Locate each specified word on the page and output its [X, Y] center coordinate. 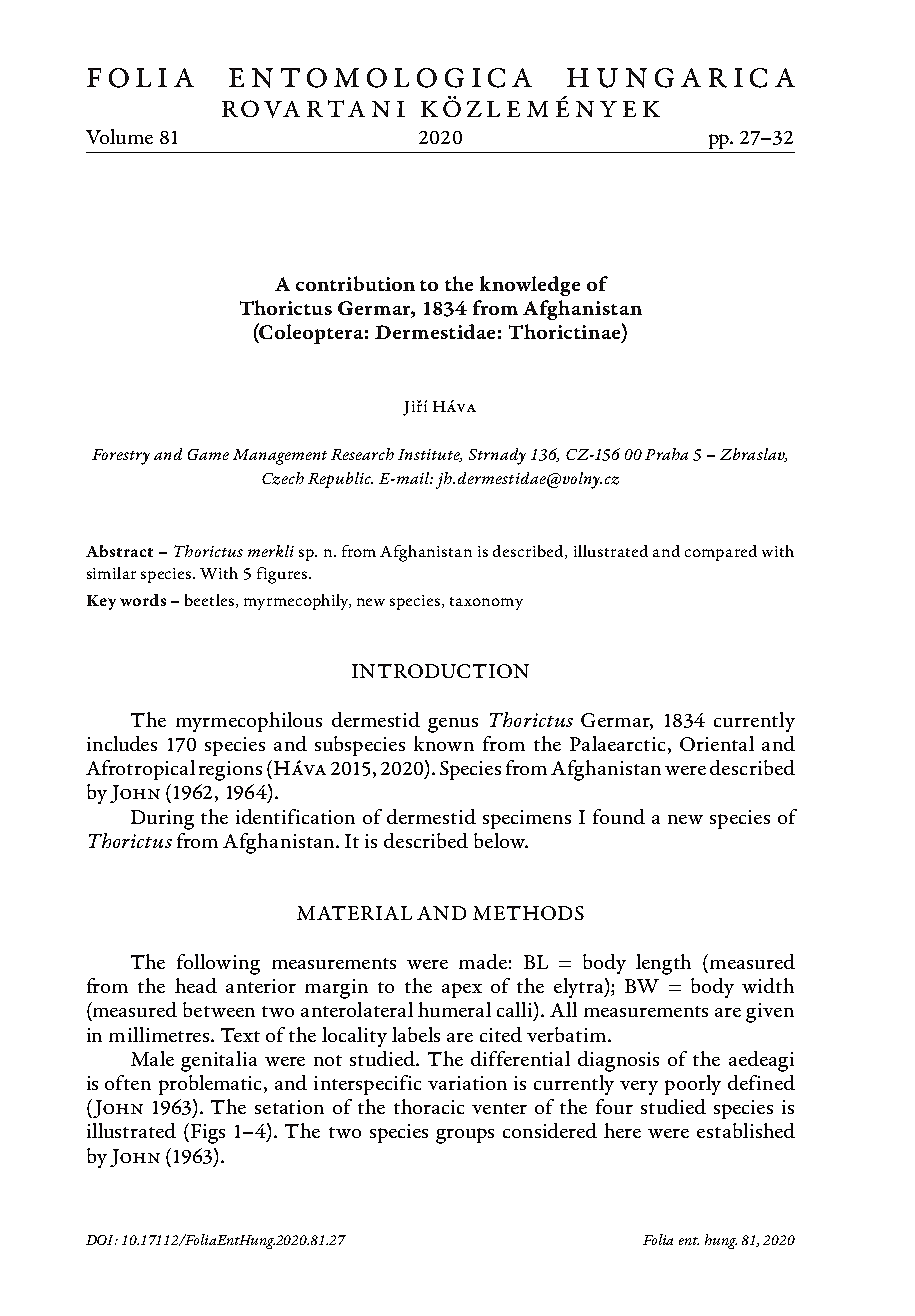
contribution [355, 283]
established [746, 1130]
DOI [101, 1240]
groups [465, 1136]
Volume [119, 136]
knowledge [530, 286]
